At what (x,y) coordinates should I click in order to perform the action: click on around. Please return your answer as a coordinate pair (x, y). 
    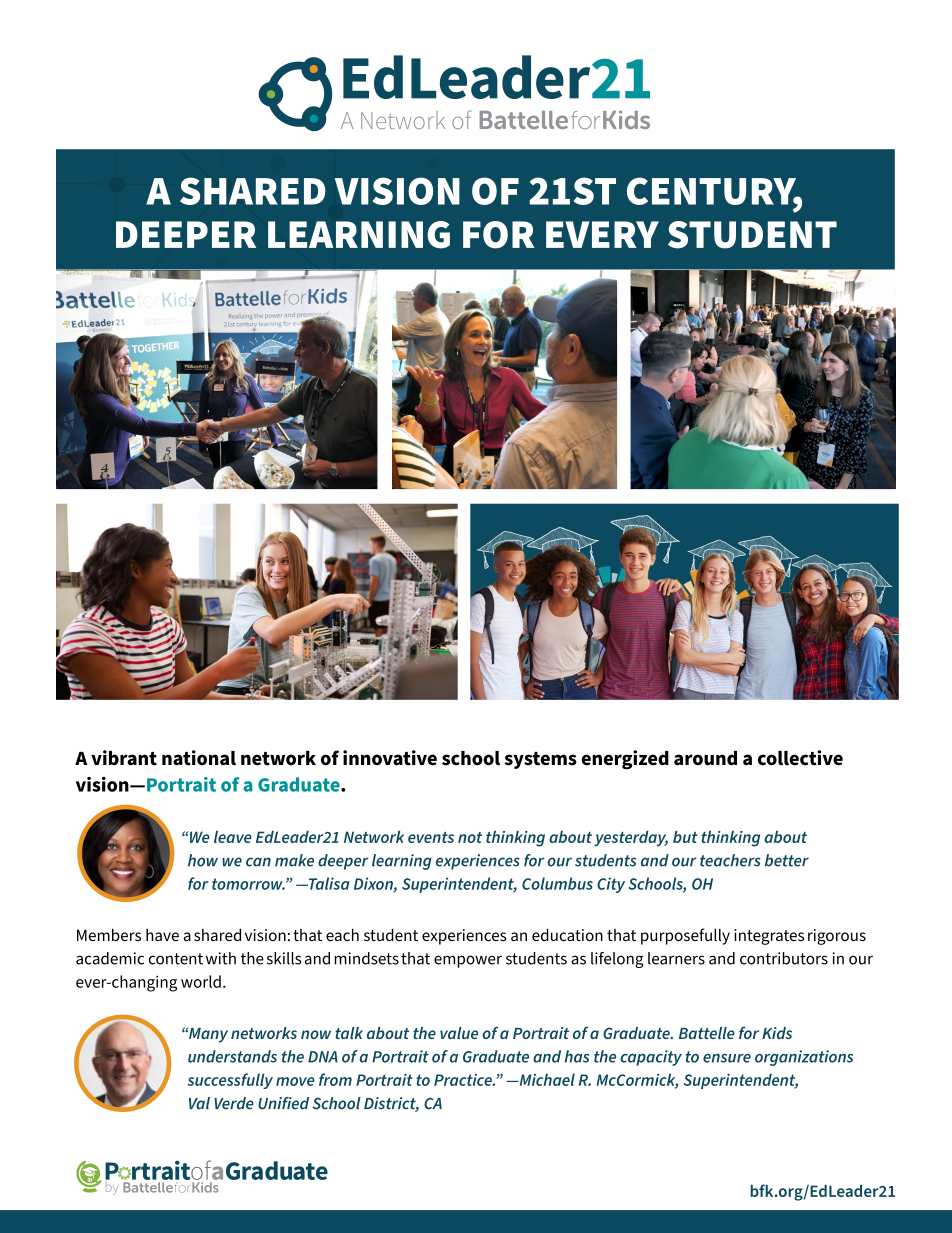
    Looking at the image, I should click on (705, 758).
